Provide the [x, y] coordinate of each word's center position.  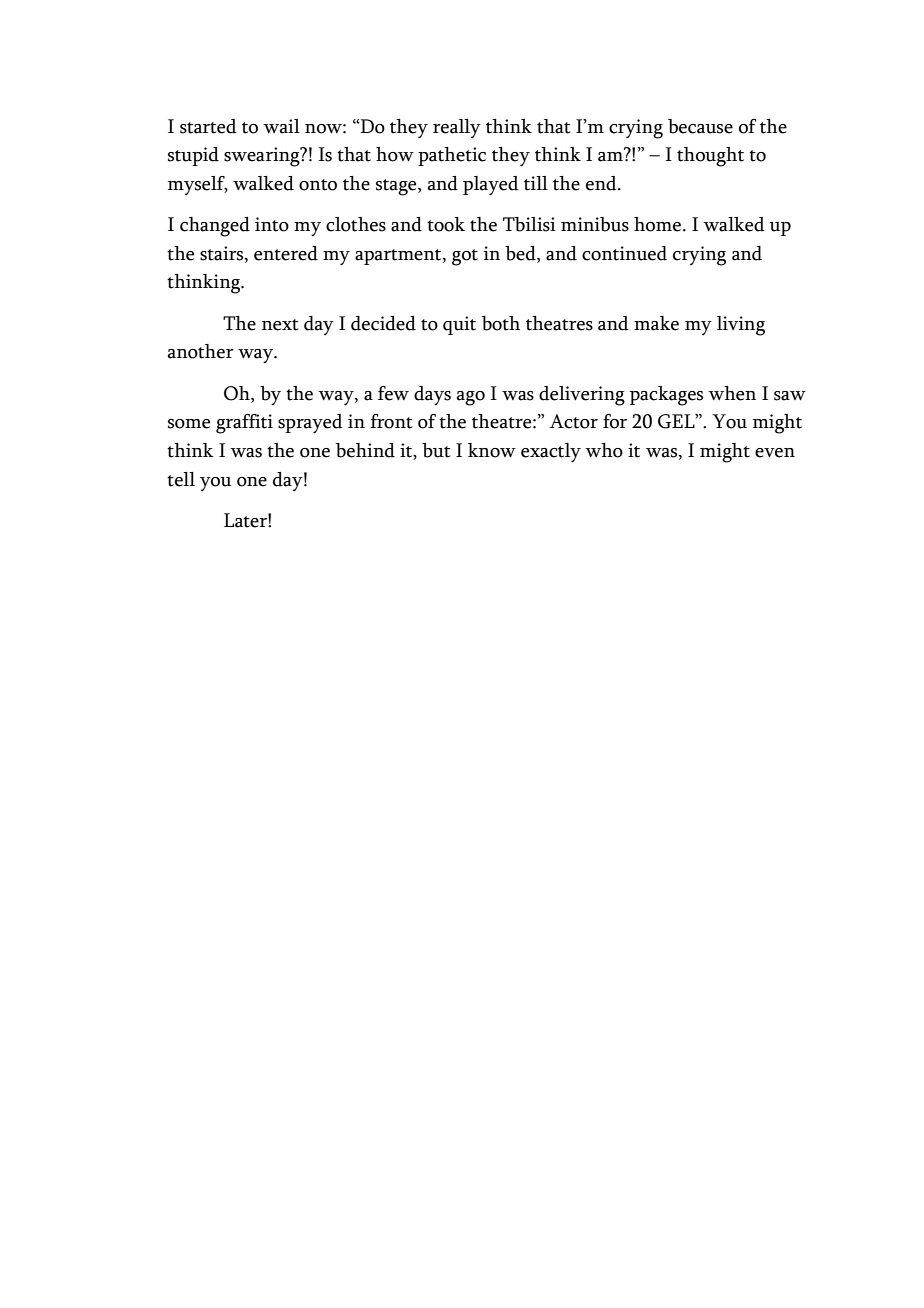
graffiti [244, 424]
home [657, 224]
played [491, 186]
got [465, 257]
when [732, 393]
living [741, 326]
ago [471, 398]
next [280, 325]
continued [624, 253]
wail [281, 126]
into [272, 224]
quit [459, 325]
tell [181, 479]
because [700, 126]
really [457, 129]
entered [286, 253]
